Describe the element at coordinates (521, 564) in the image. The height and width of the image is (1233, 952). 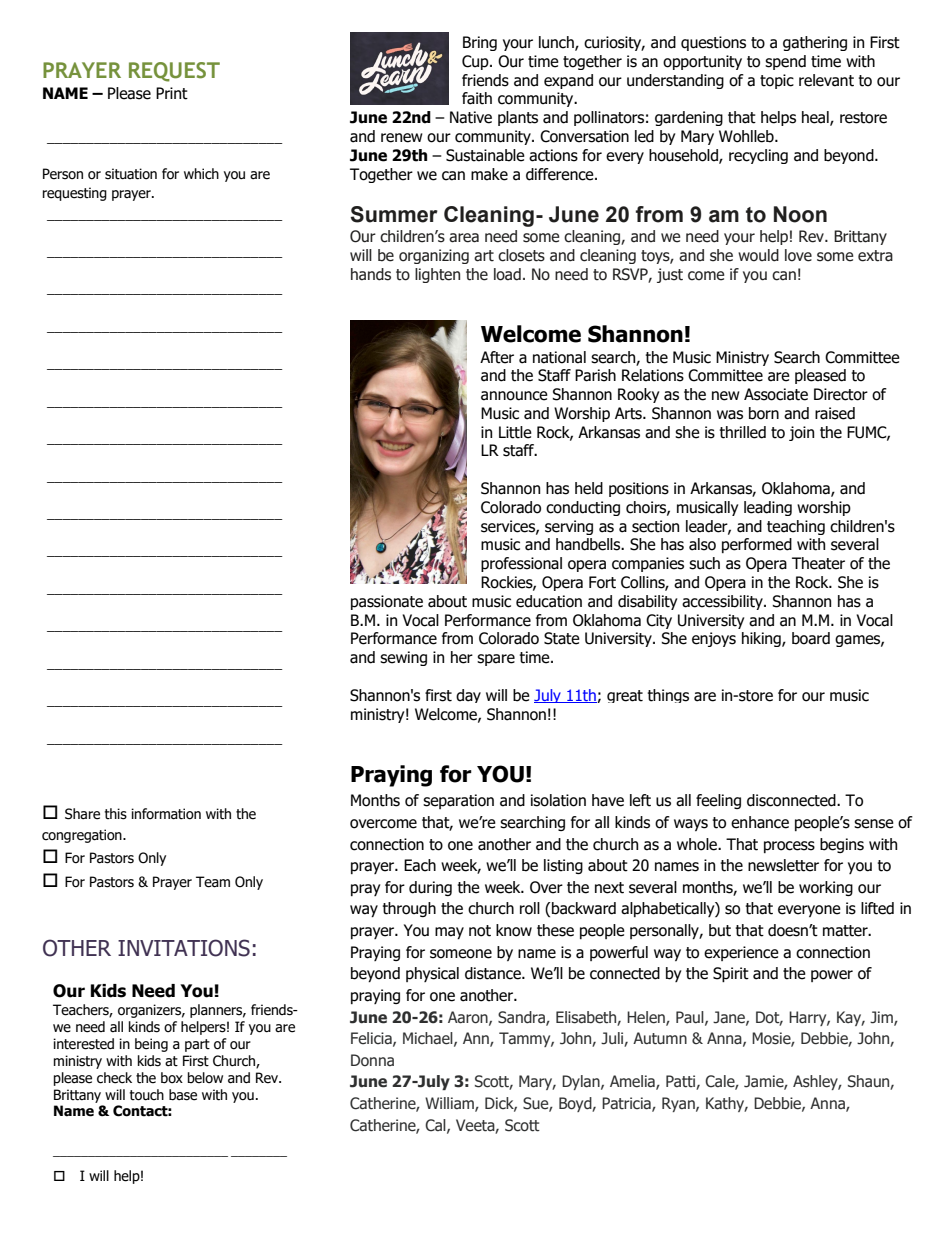
I see `professional` at that location.
